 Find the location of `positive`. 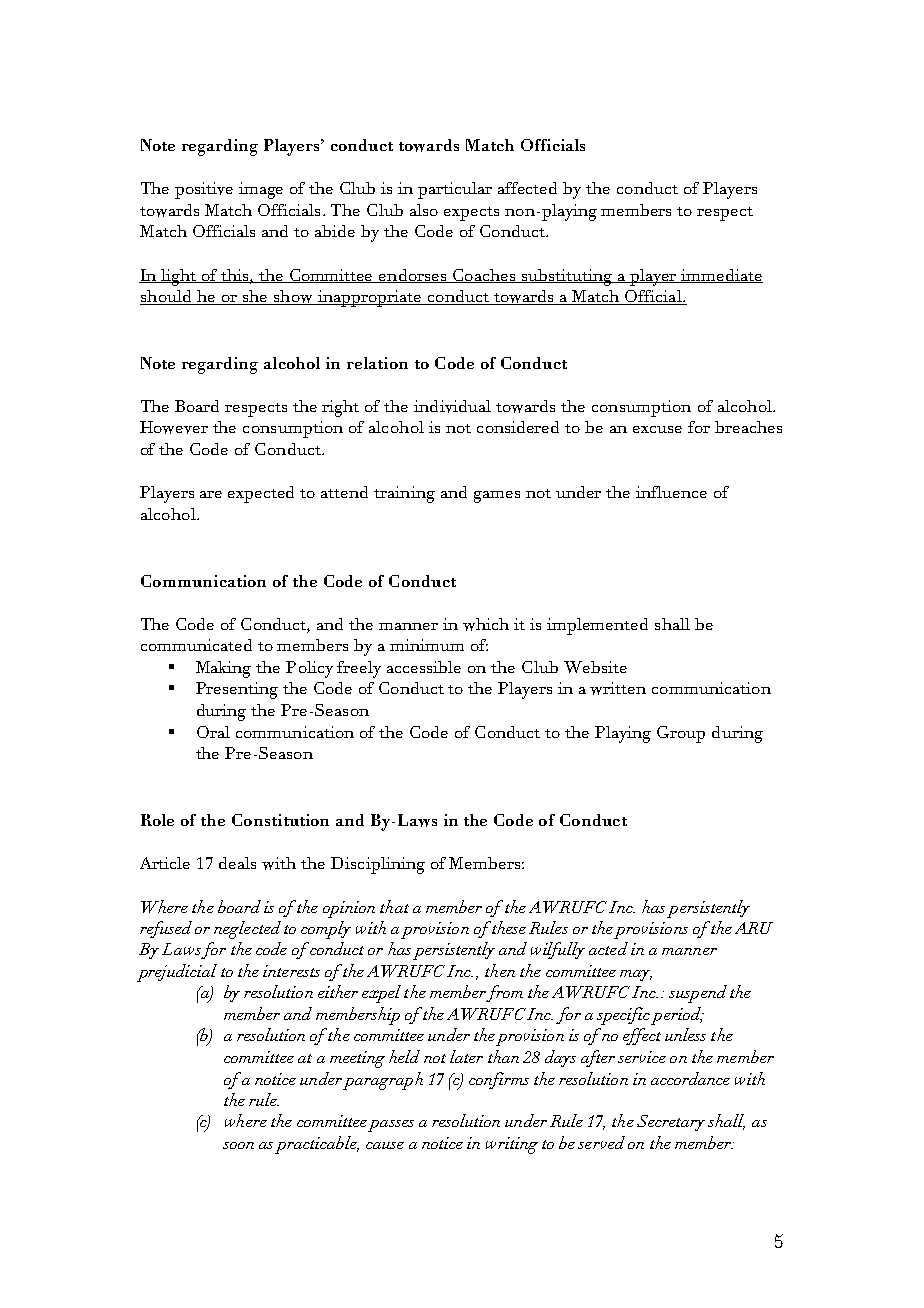

positive is located at coordinates (204, 190).
